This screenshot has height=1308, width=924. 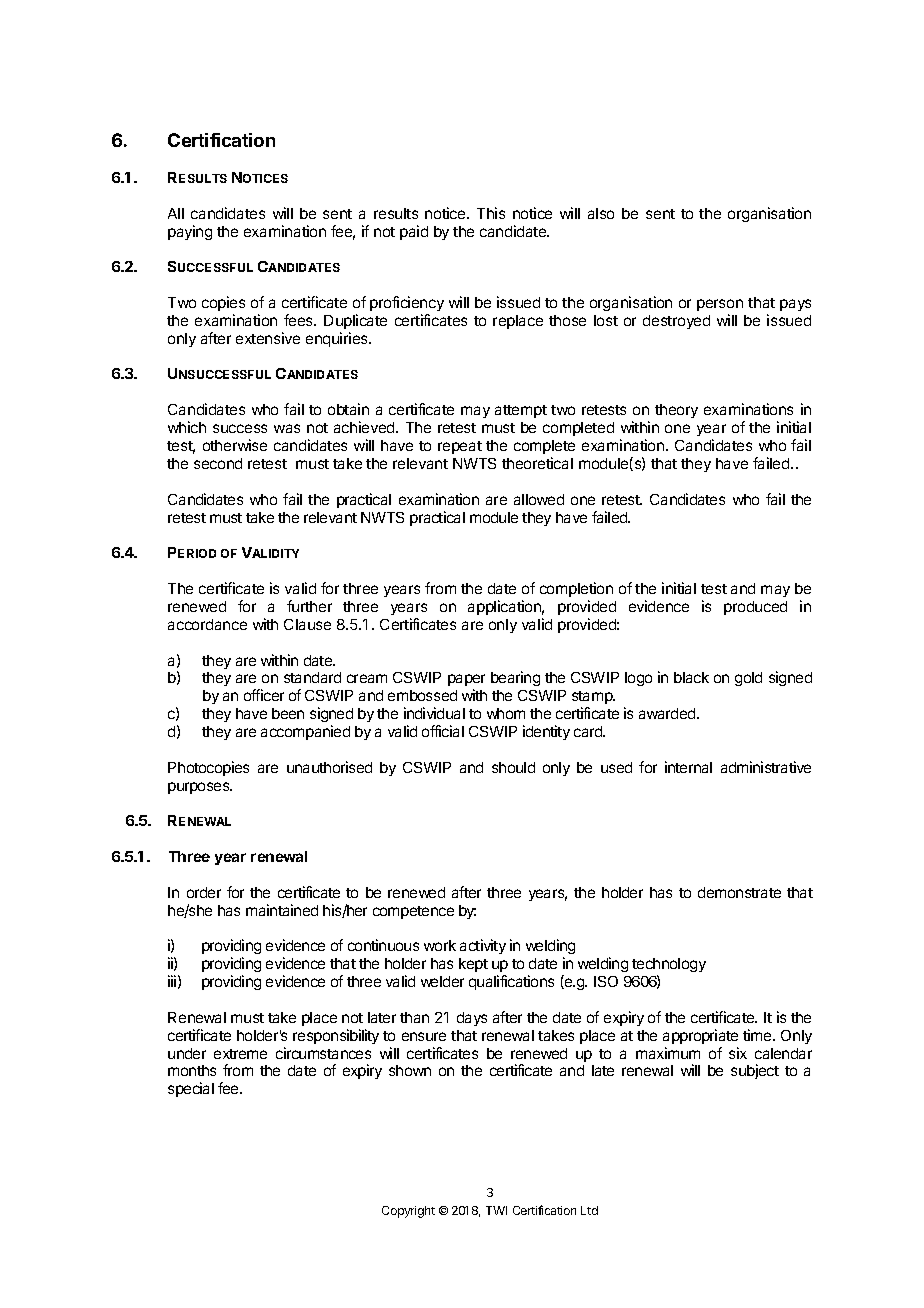 What do you see at coordinates (720, 305) in the screenshot?
I see `person` at bounding box center [720, 305].
